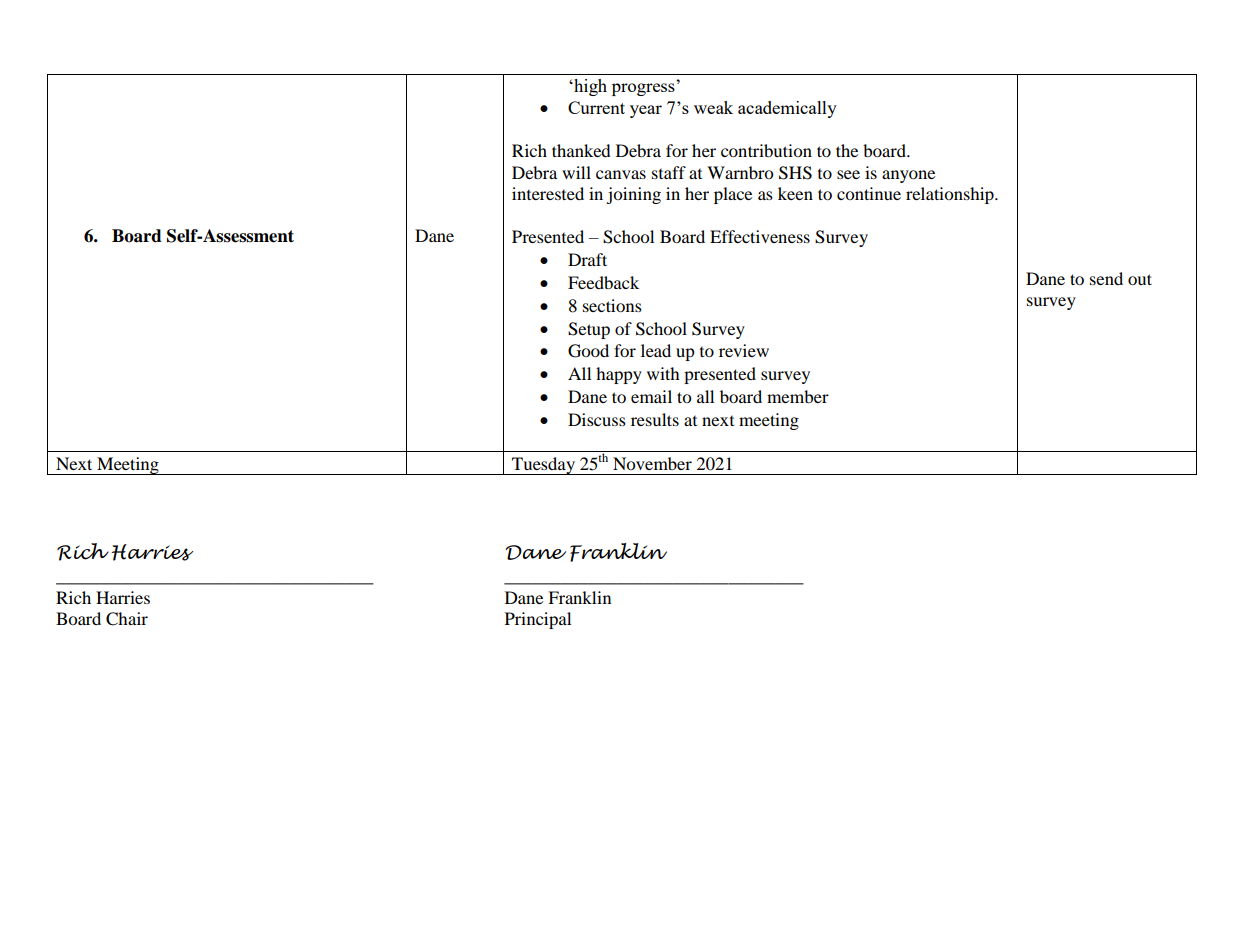  Describe the element at coordinates (548, 193) in the screenshot. I see `interested` at that location.
